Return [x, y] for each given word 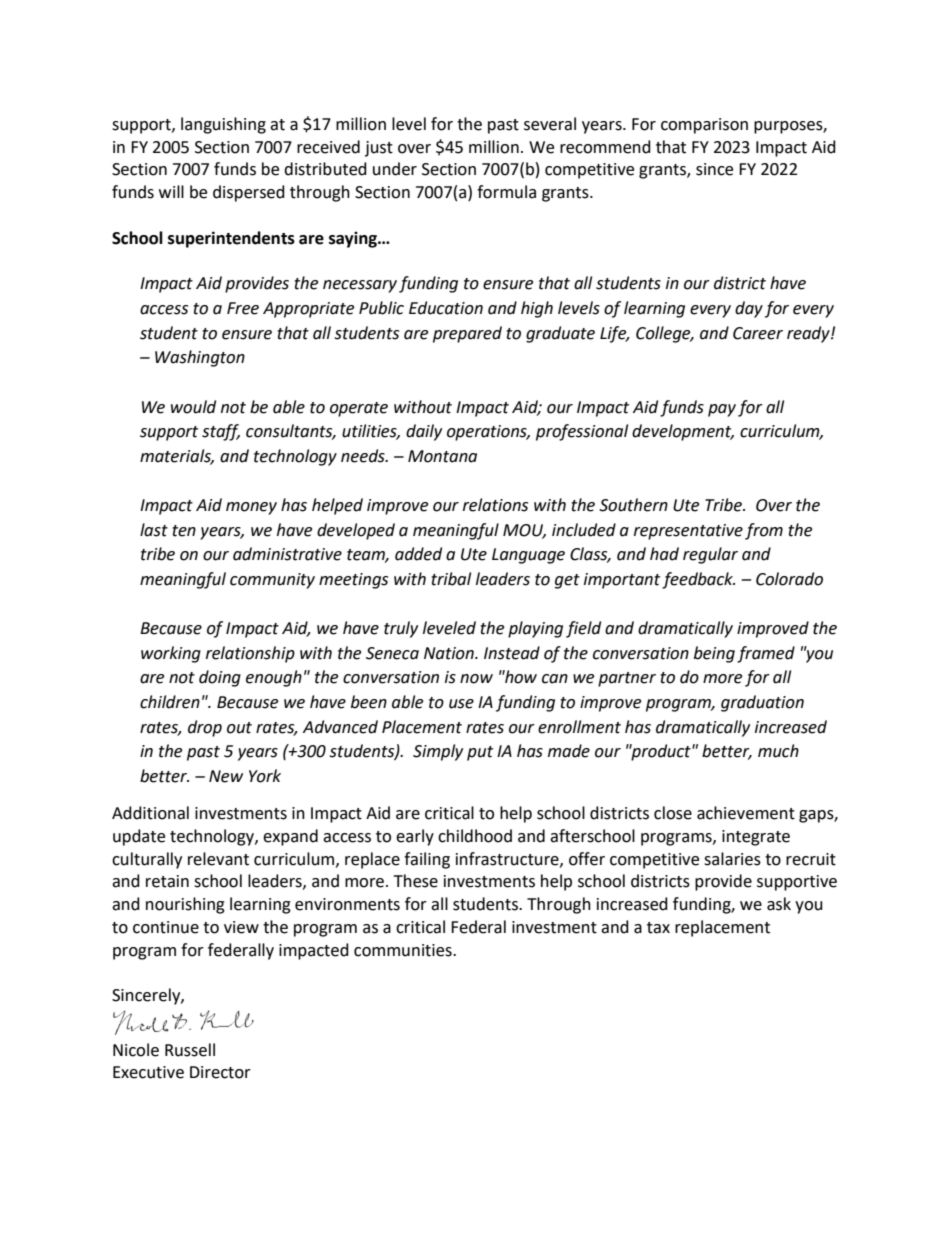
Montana [442, 456]
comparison [704, 126]
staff [221, 432]
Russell [190, 1050]
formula [506, 192]
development [683, 432]
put [480, 753]
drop [205, 728]
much [778, 751]
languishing [223, 125]
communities [404, 950]
